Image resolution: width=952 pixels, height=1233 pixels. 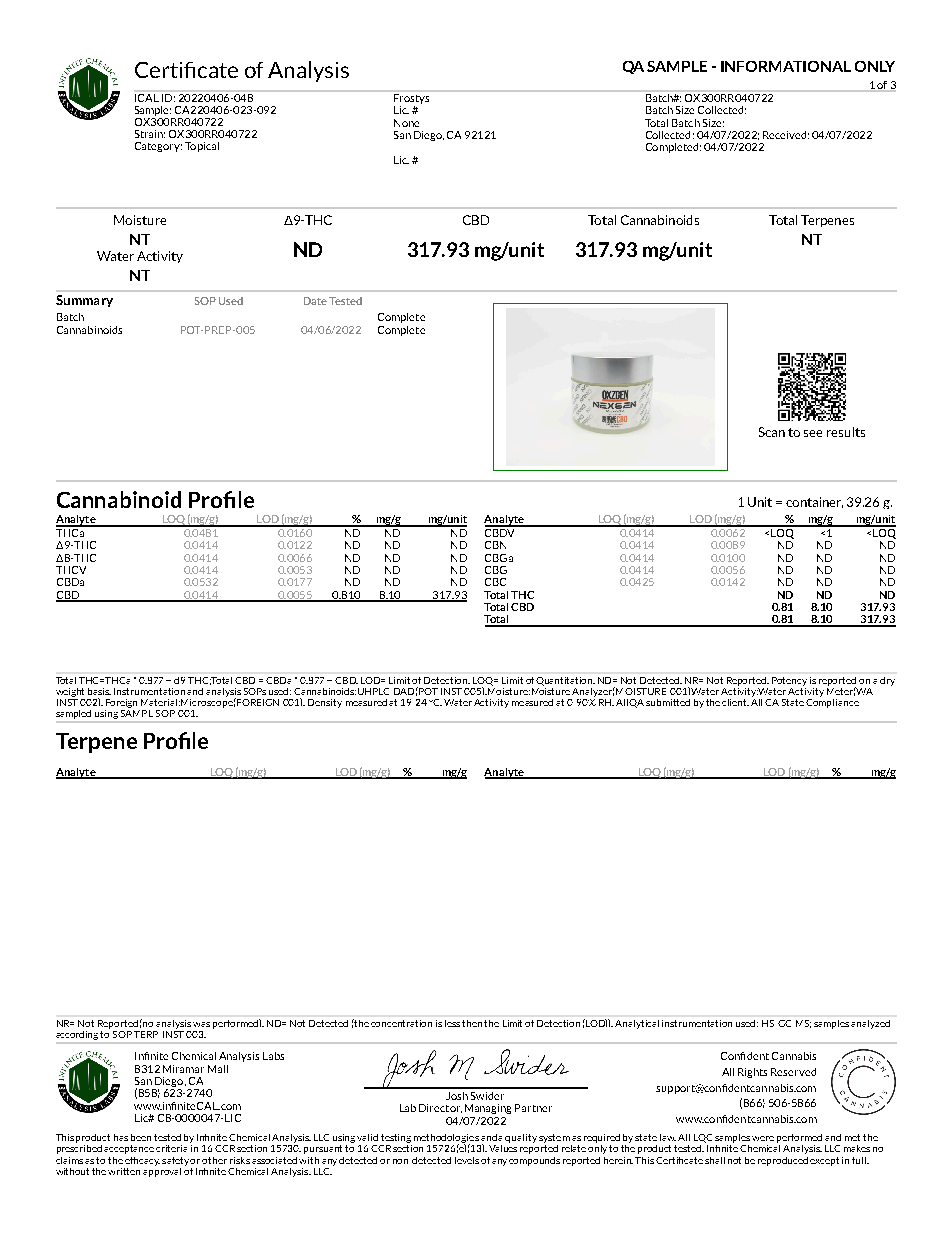 I want to click on Quantitation, so click(x=565, y=681).
